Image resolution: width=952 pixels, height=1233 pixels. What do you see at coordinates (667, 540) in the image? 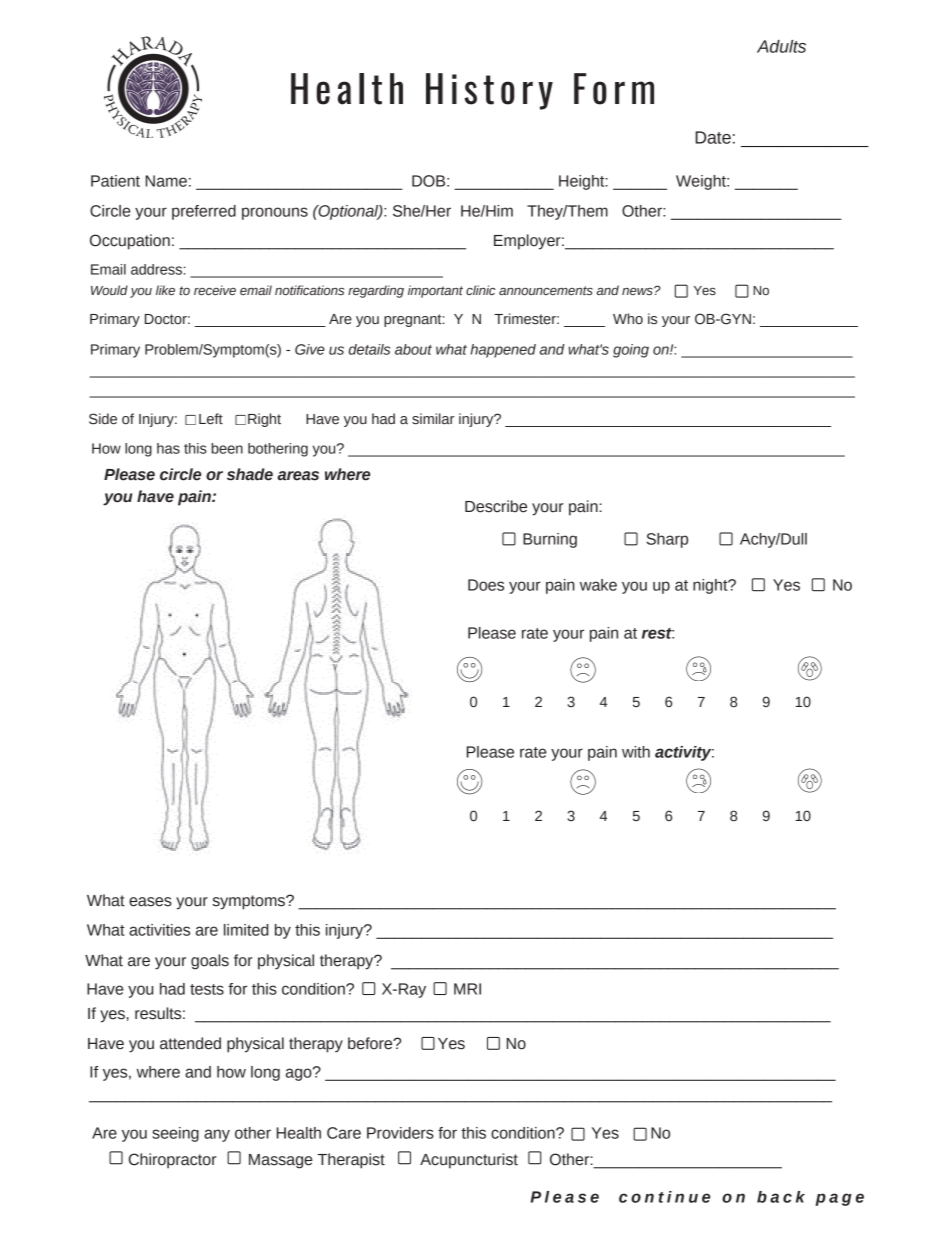
I see `Sharp` at bounding box center [667, 540].
